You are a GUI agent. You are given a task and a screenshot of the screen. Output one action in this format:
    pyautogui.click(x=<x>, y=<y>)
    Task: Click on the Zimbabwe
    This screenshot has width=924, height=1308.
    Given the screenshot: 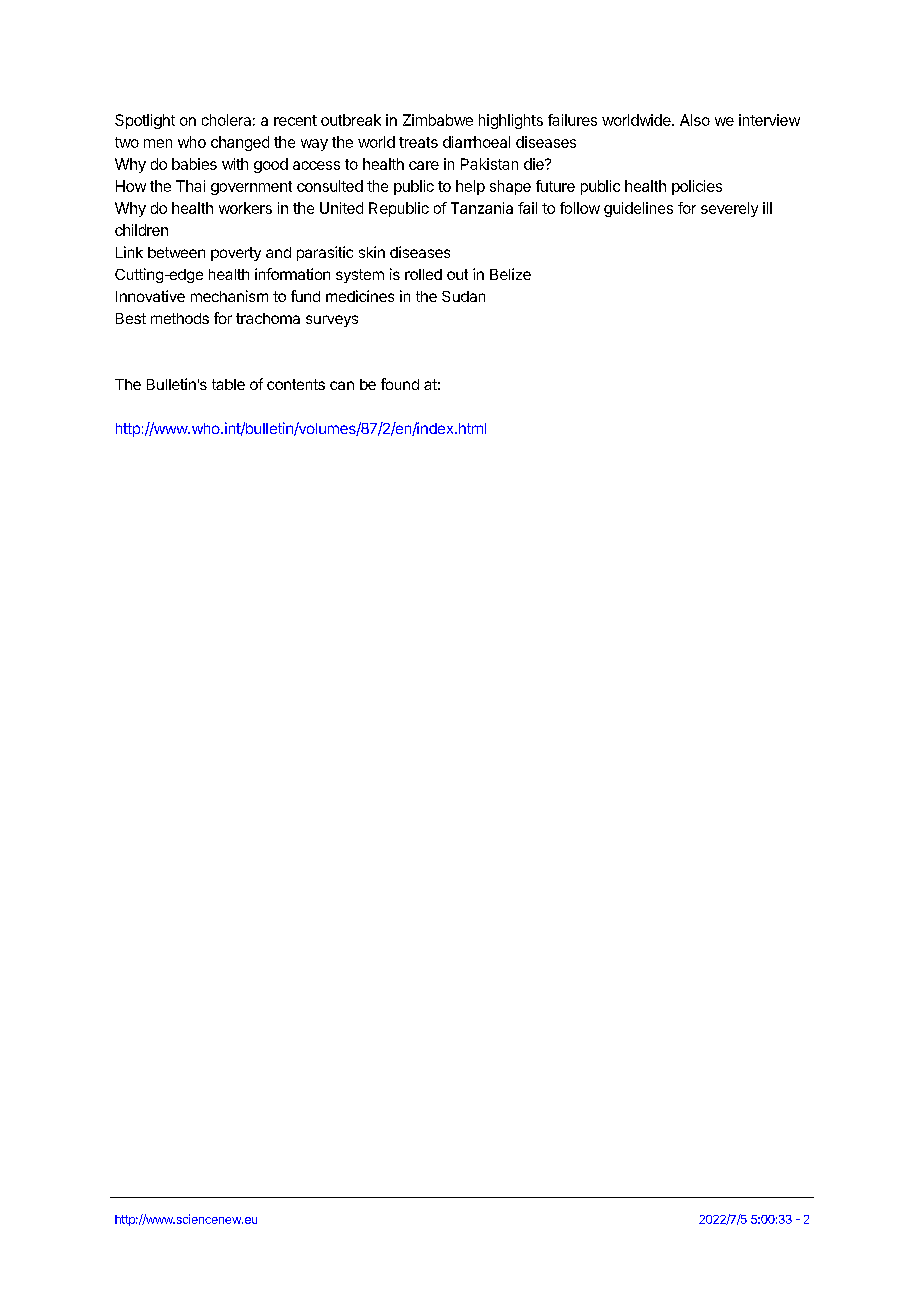 What is the action you would take?
    pyautogui.click(x=438, y=120)
